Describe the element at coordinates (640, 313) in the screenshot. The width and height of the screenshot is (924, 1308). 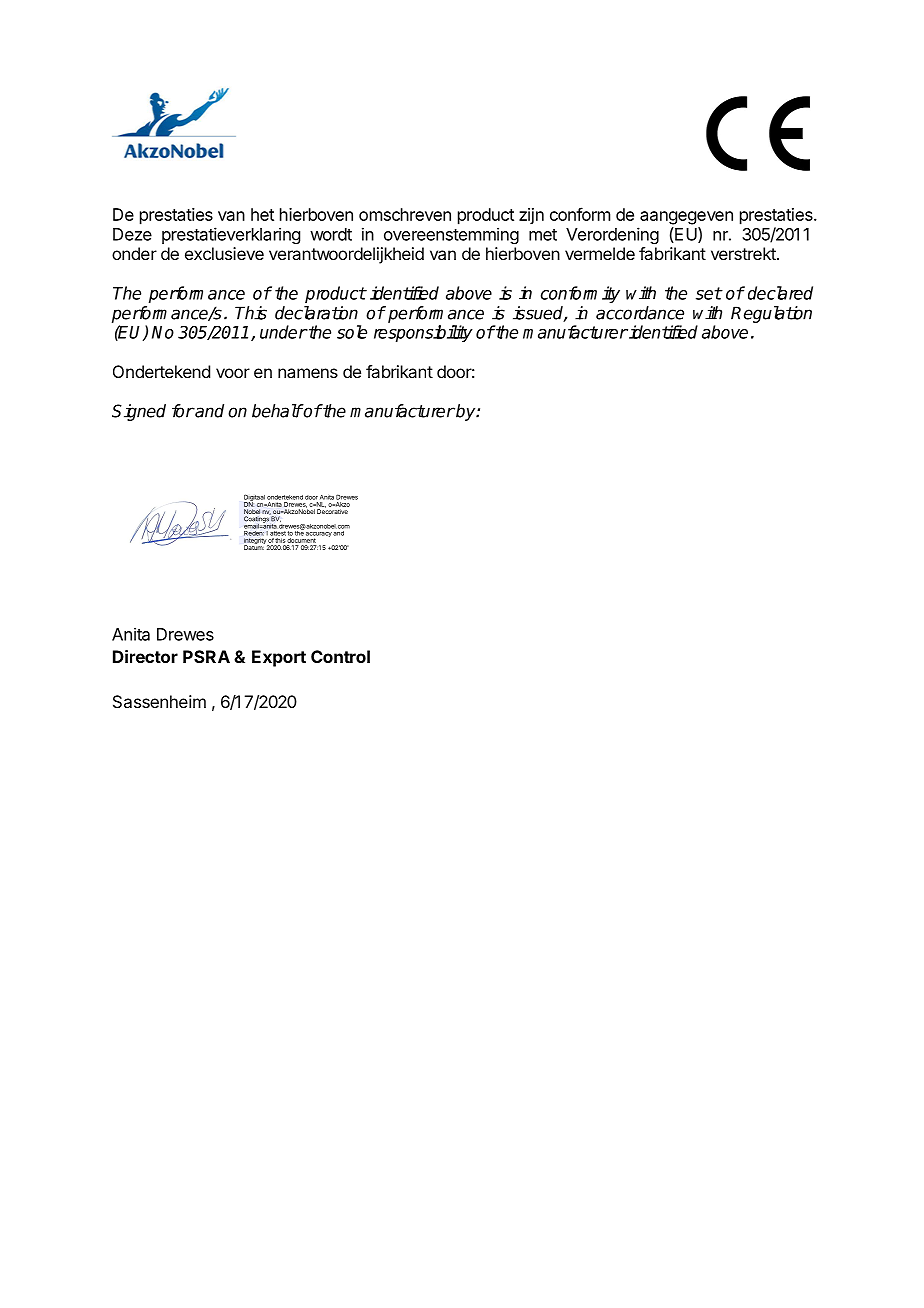
I see `accordance` at that location.
